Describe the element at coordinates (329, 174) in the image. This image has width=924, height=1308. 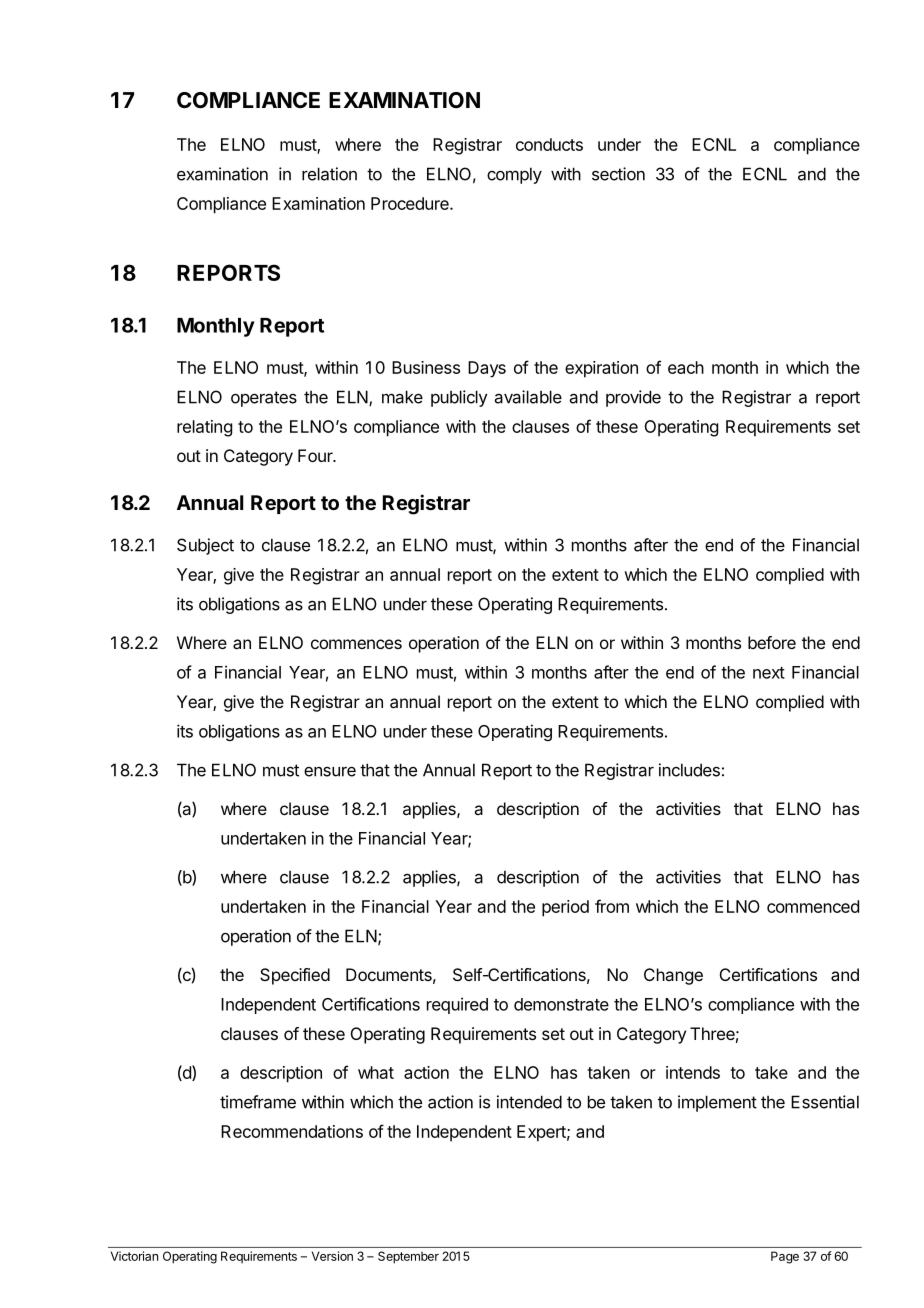
I see `relation` at that location.
